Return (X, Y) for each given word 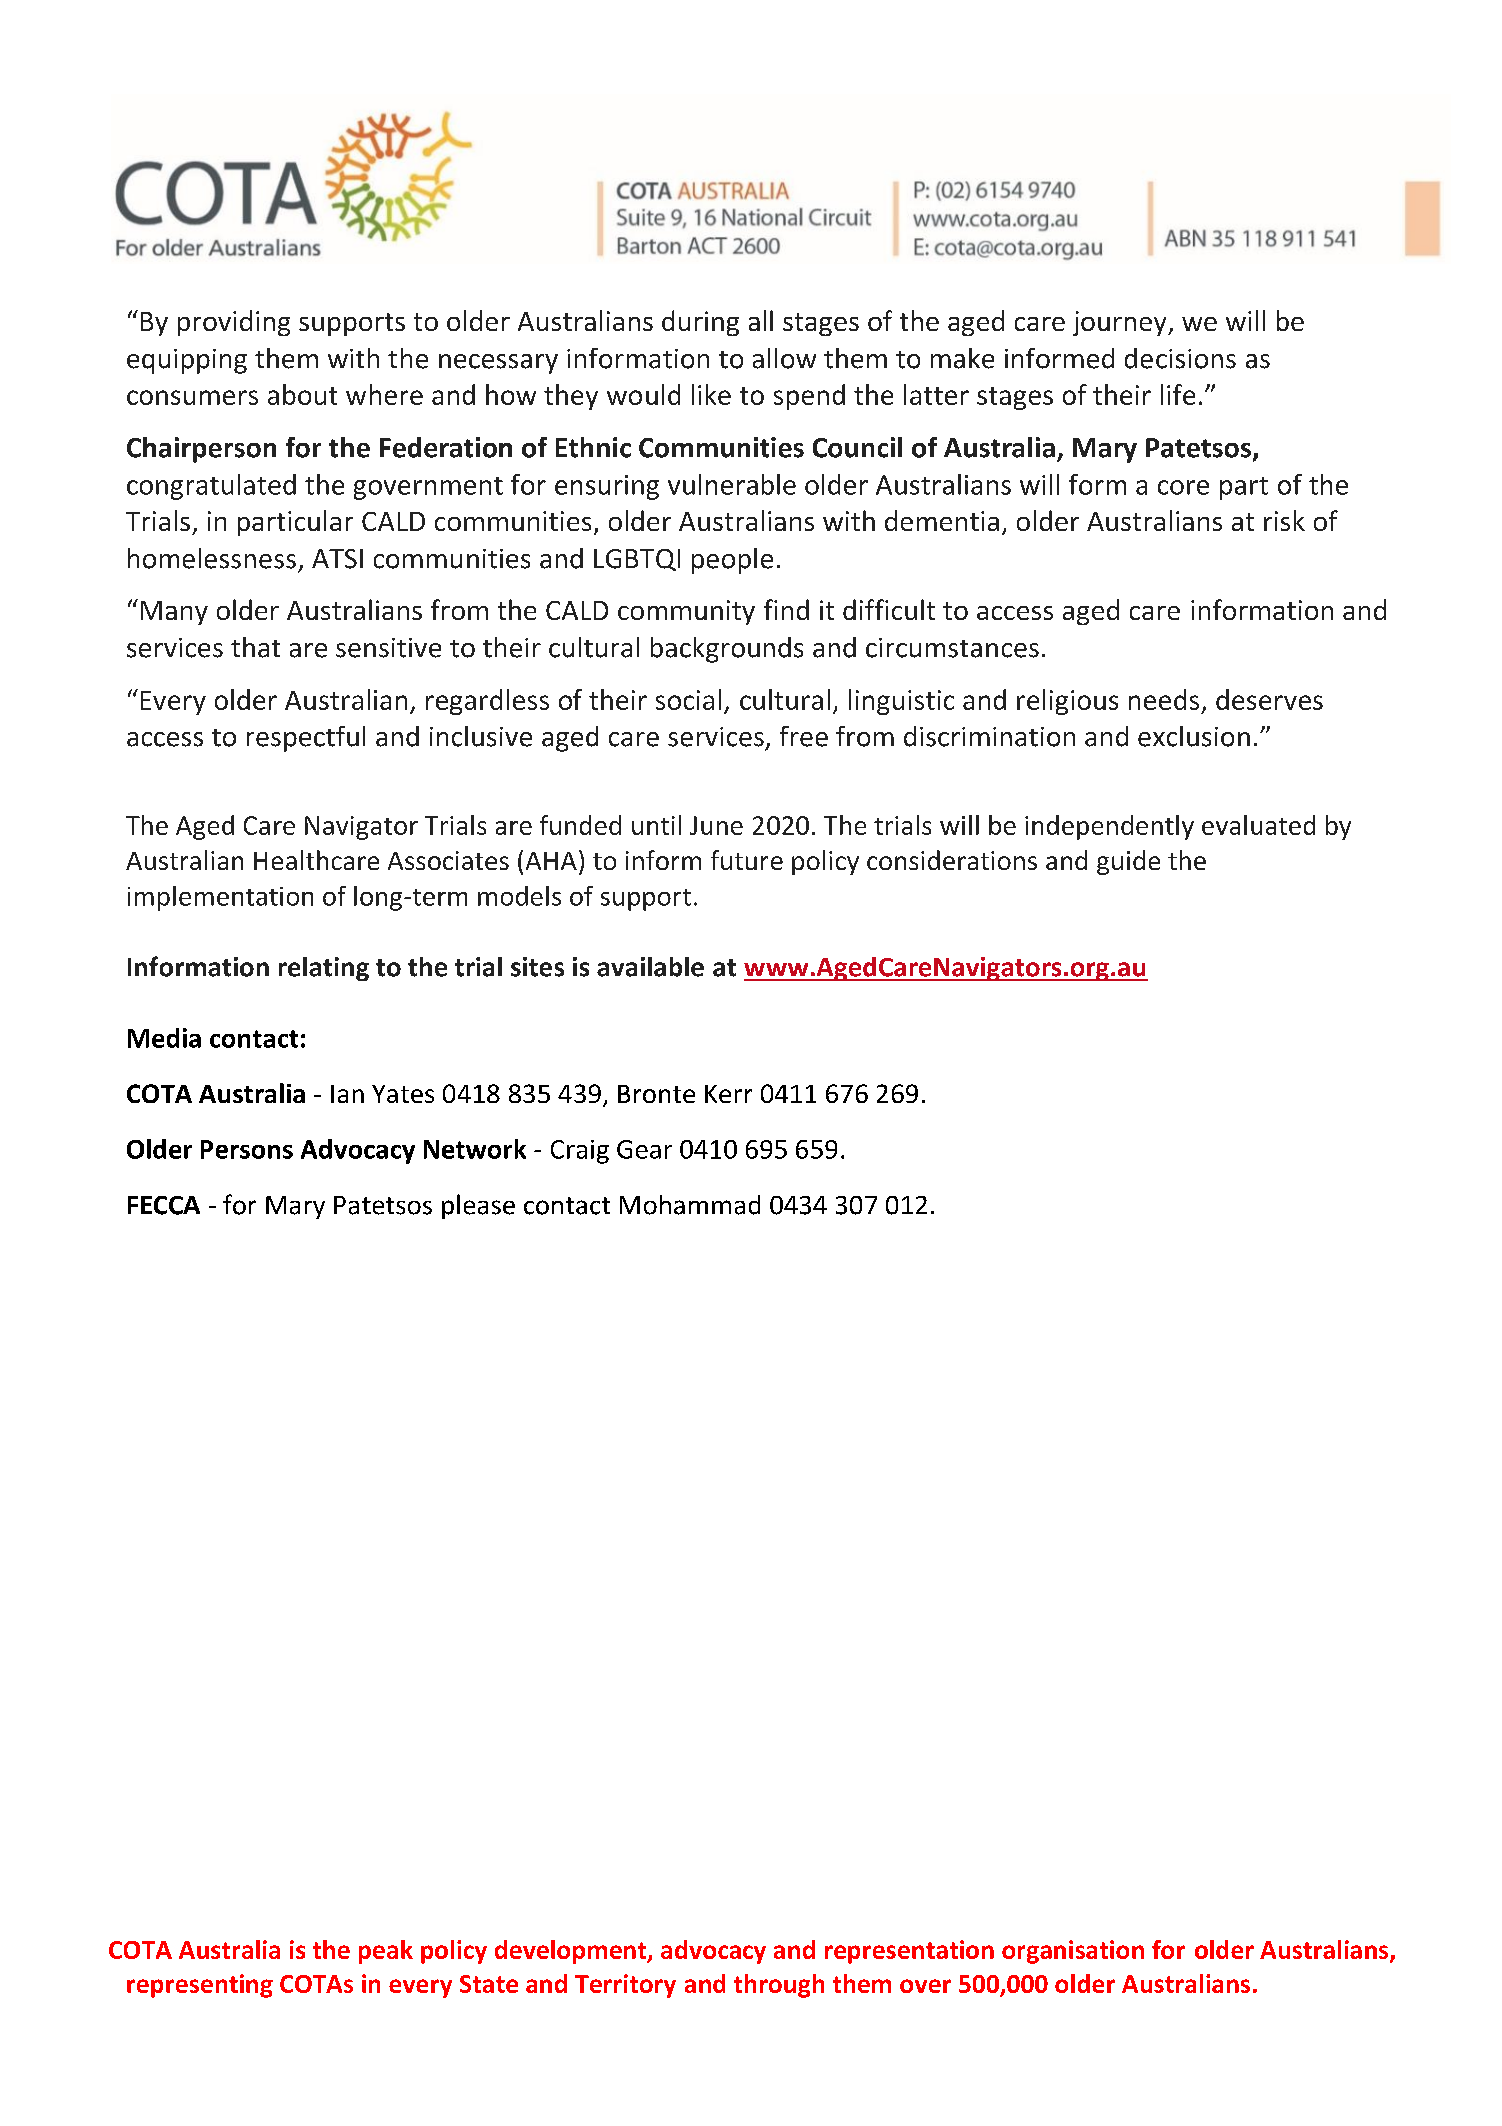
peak (386, 1952)
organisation (1073, 1952)
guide (1128, 862)
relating (324, 969)
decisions (1180, 358)
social (688, 699)
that (255, 647)
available (650, 967)
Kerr (728, 1094)
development (572, 1952)
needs (1164, 699)
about (302, 394)
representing (200, 1986)
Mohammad (690, 1205)
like (711, 394)
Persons (247, 1149)
